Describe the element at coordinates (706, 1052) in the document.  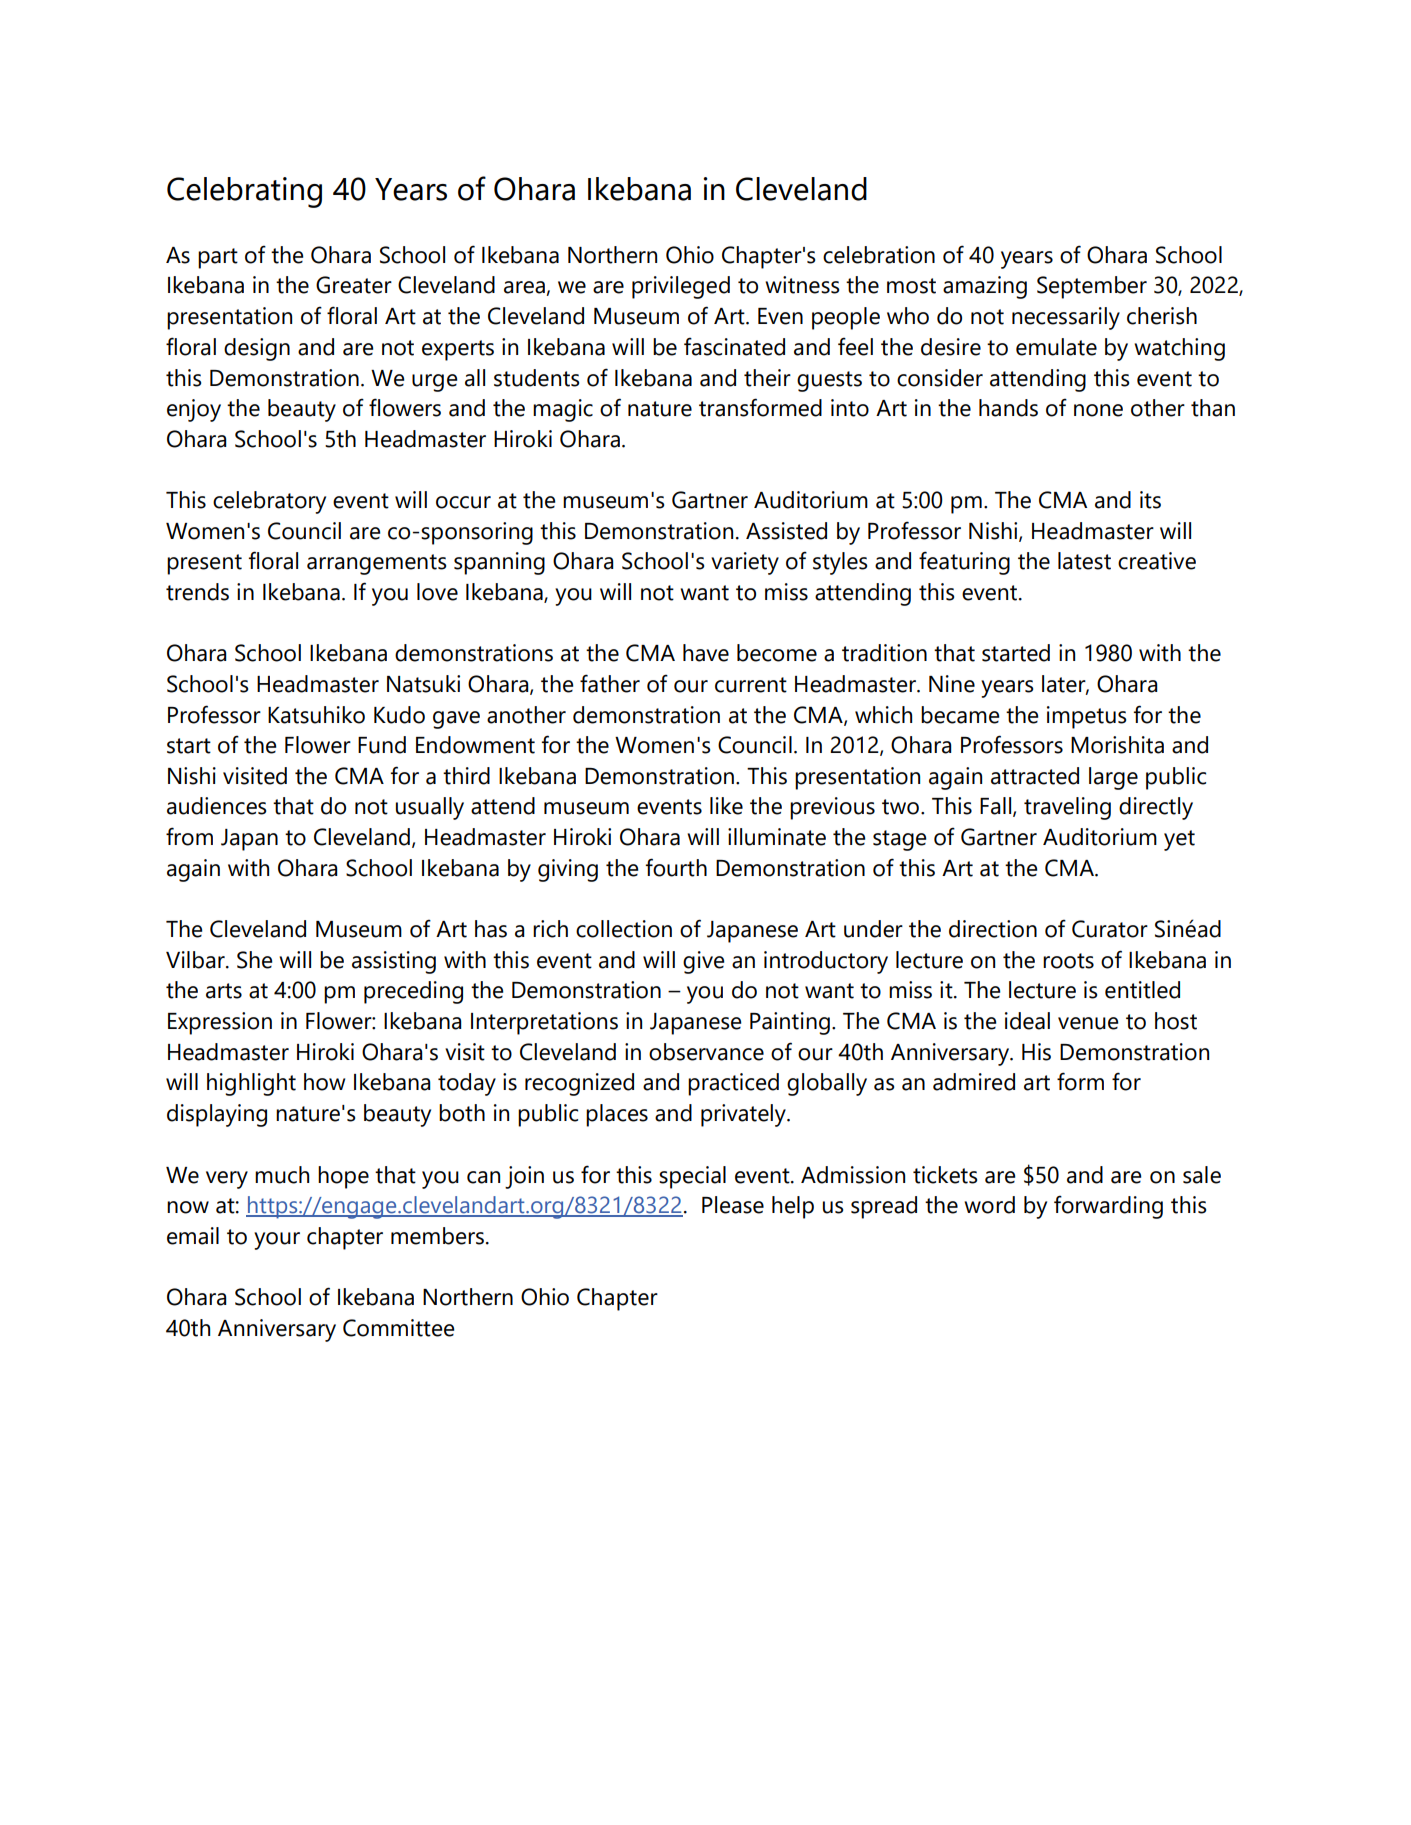
I see `observance` at that location.
